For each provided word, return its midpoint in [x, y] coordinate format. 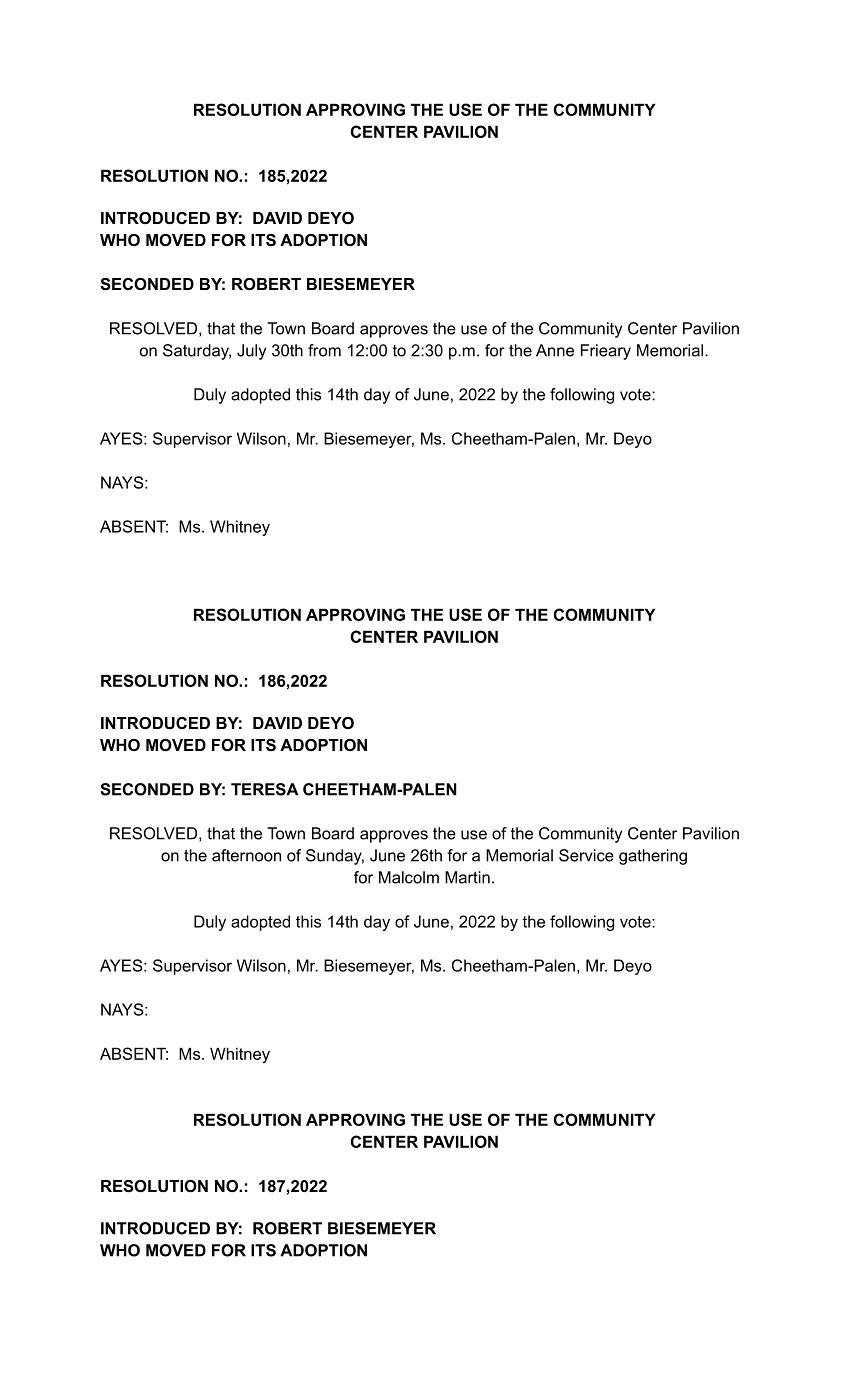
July [251, 352]
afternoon [246, 855]
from [324, 350]
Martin [467, 877]
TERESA [264, 789]
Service [586, 855]
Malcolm [409, 877]
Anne [555, 350]
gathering [653, 857]
